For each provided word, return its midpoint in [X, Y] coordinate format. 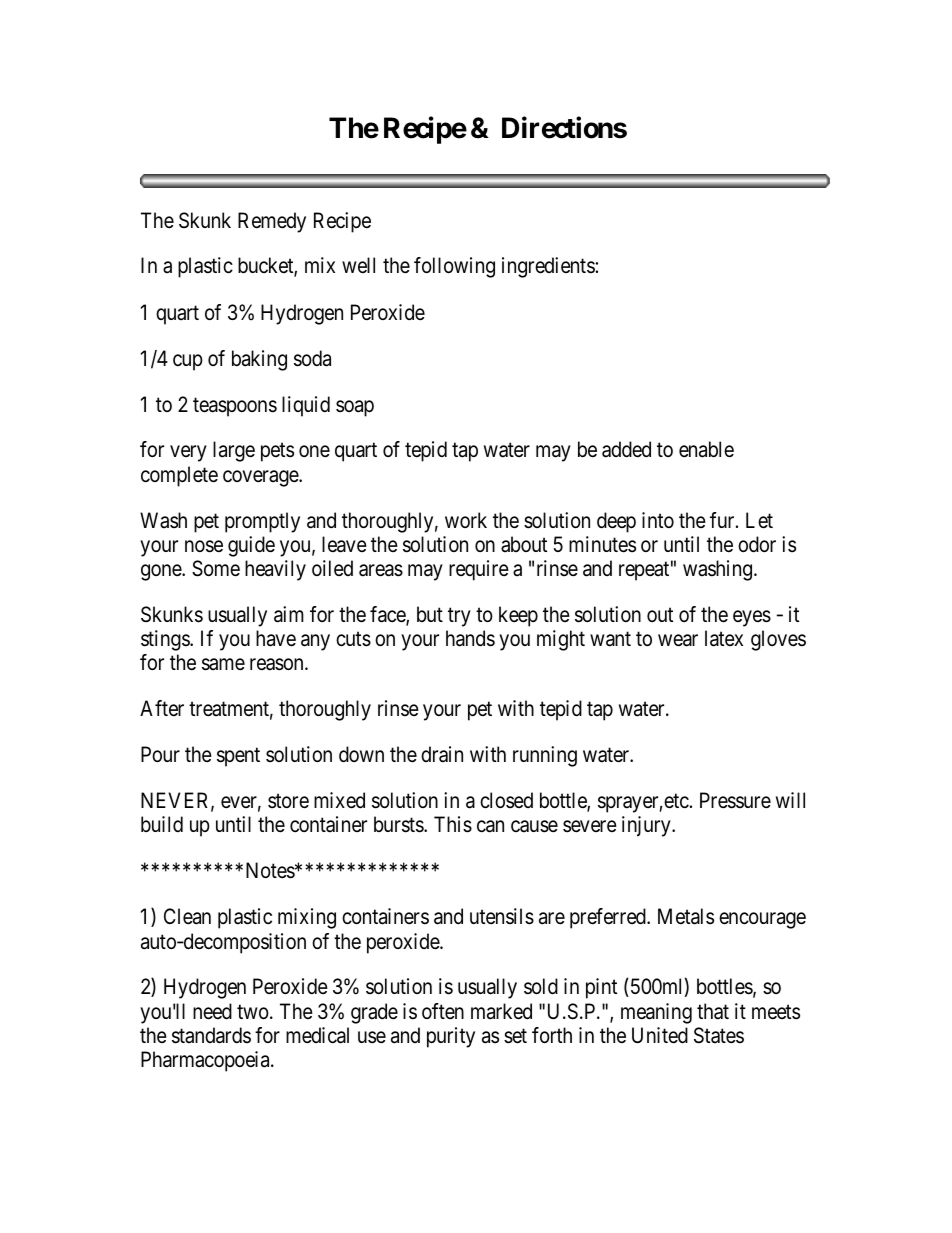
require [479, 570]
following [454, 267]
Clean [187, 916]
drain [442, 754]
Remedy [272, 222]
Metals [686, 916]
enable [706, 449]
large [234, 451]
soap [355, 408]
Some [216, 568]
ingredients [548, 267]
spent [238, 757]
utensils [502, 916]
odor [757, 544]
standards [211, 1035]
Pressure [735, 800]
